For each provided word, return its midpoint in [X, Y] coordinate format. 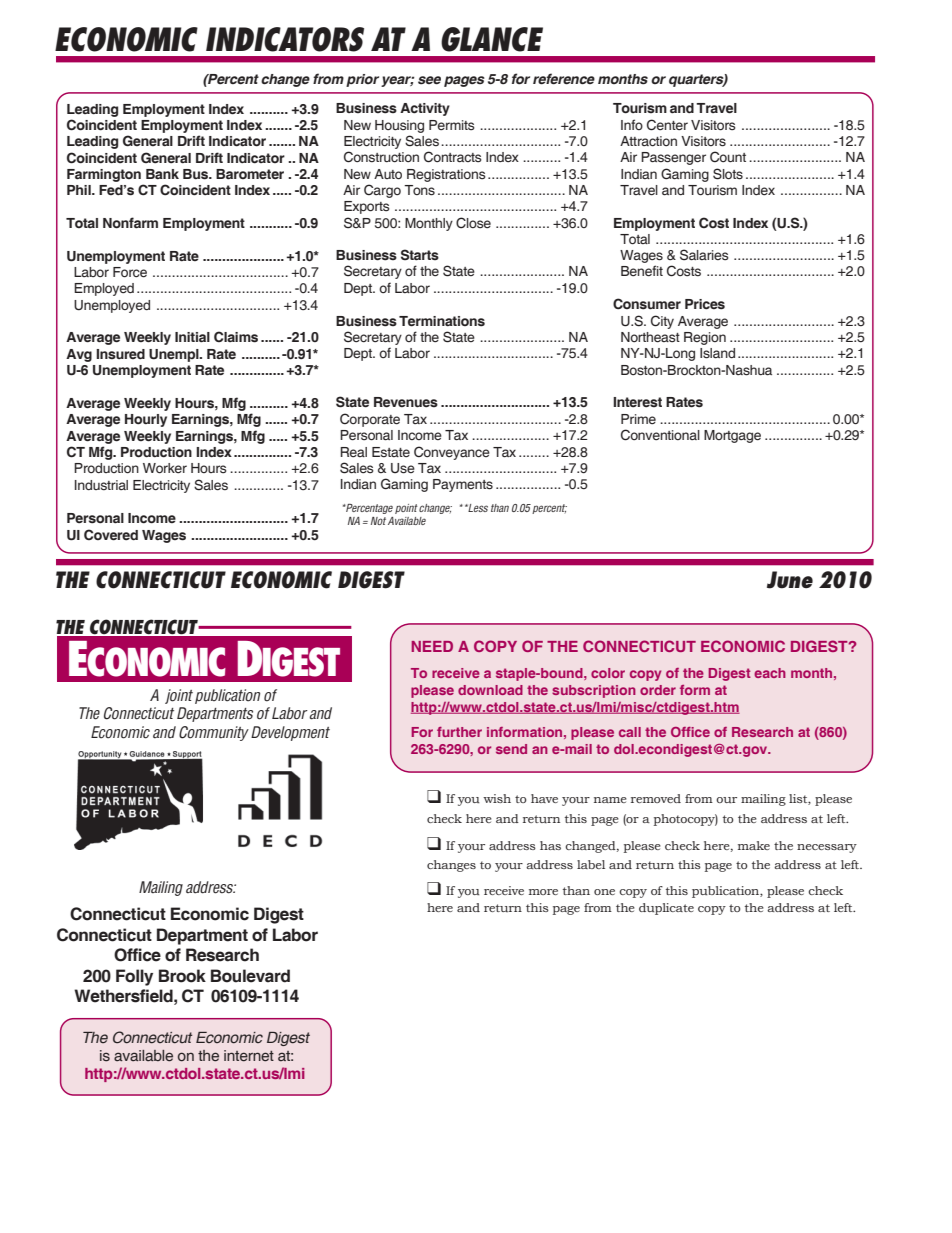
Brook [182, 976]
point [406, 509]
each [770, 673]
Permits [452, 125]
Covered [111, 535]
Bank [162, 174]
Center [667, 125]
